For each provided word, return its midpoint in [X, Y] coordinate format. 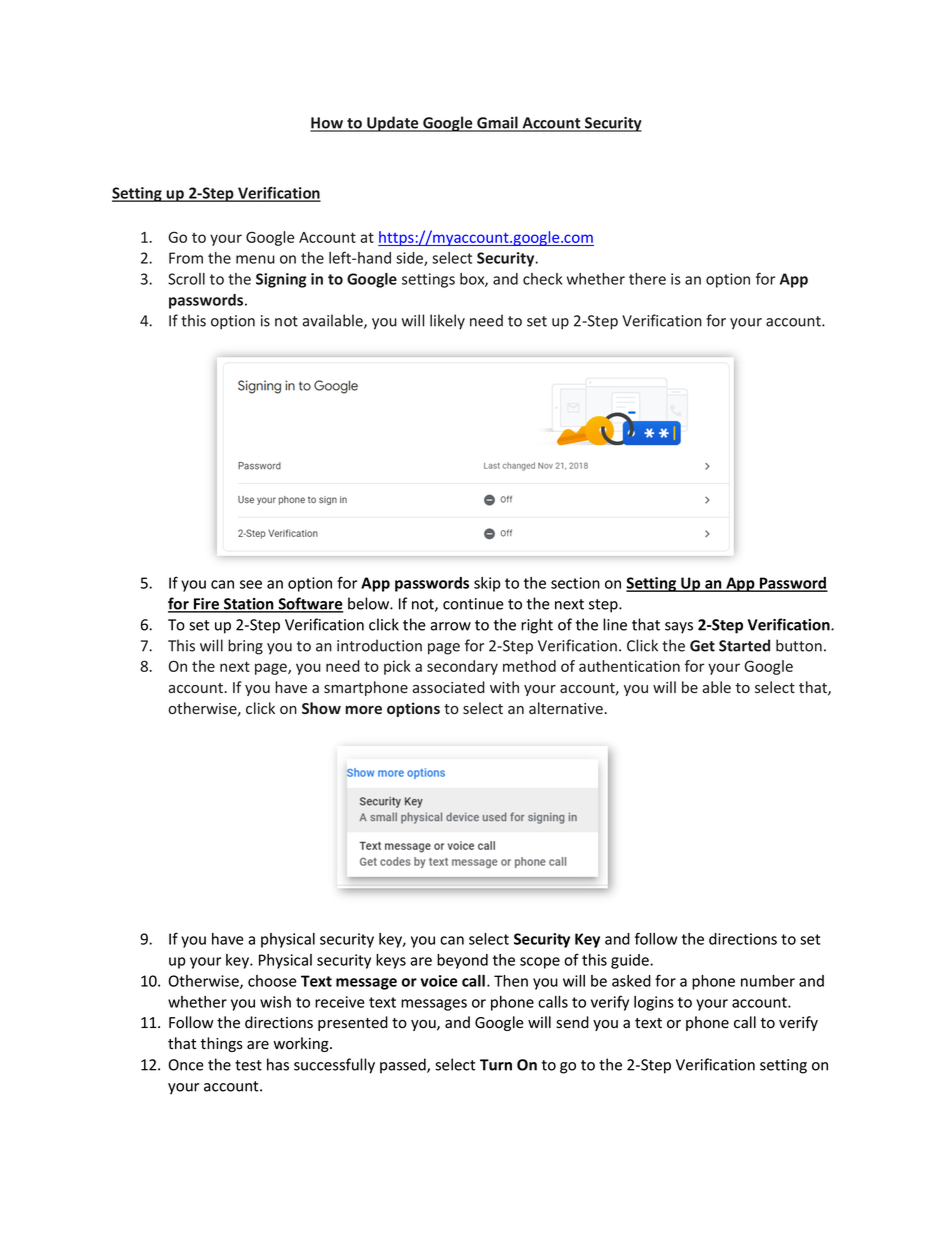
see [251, 584]
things [222, 1044]
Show [321, 708]
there [647, 279]
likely [447, 322]
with [504, 687]
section [575, 583]
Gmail [497, 123]
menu [255, 259]
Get [702, 646]
